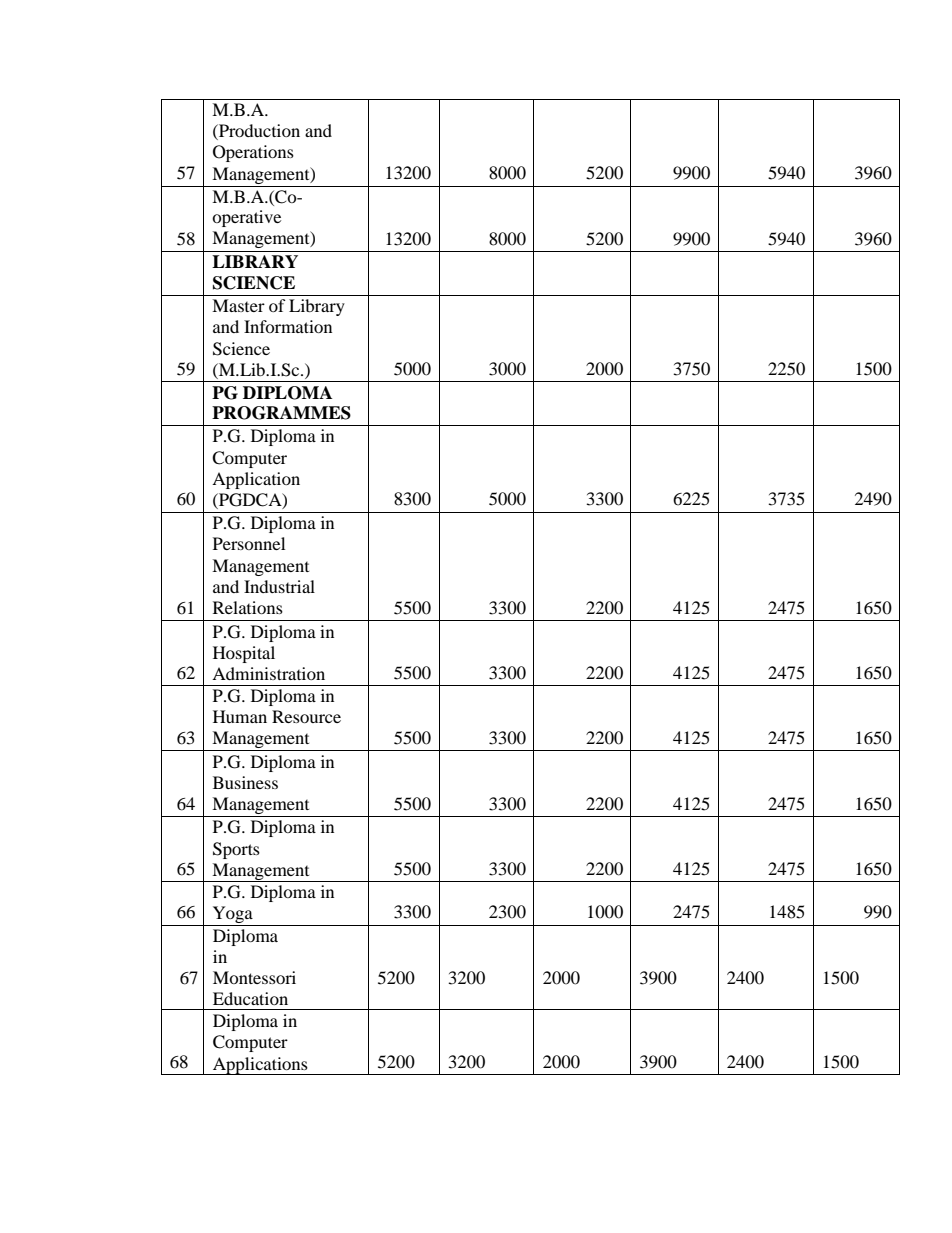 The width and height of the page is (952, 1233). I want to click on Business, so click(245, 782).
